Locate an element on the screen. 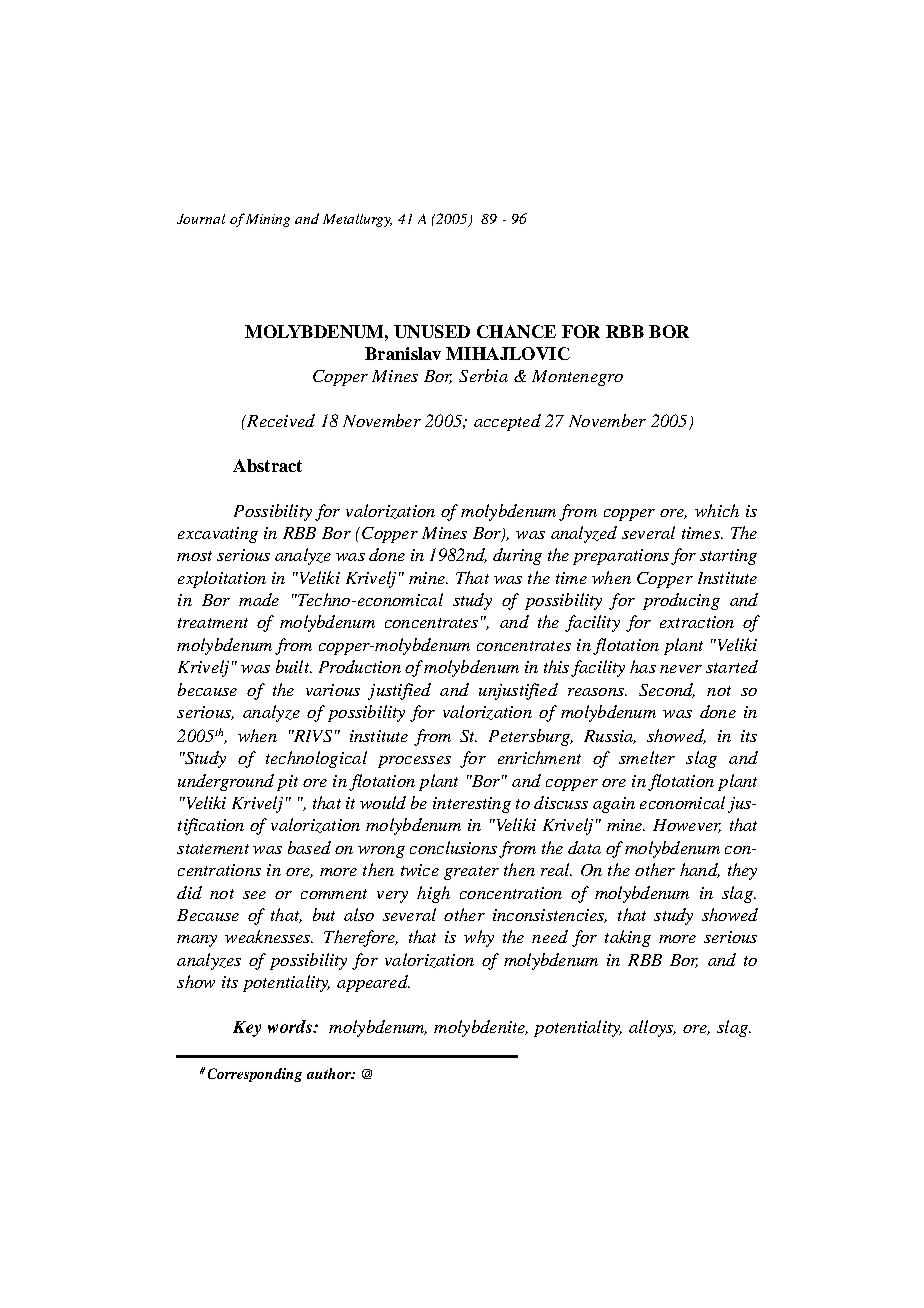 The image size is (924, 1308). Key is located at coordinates (247, 1029).
